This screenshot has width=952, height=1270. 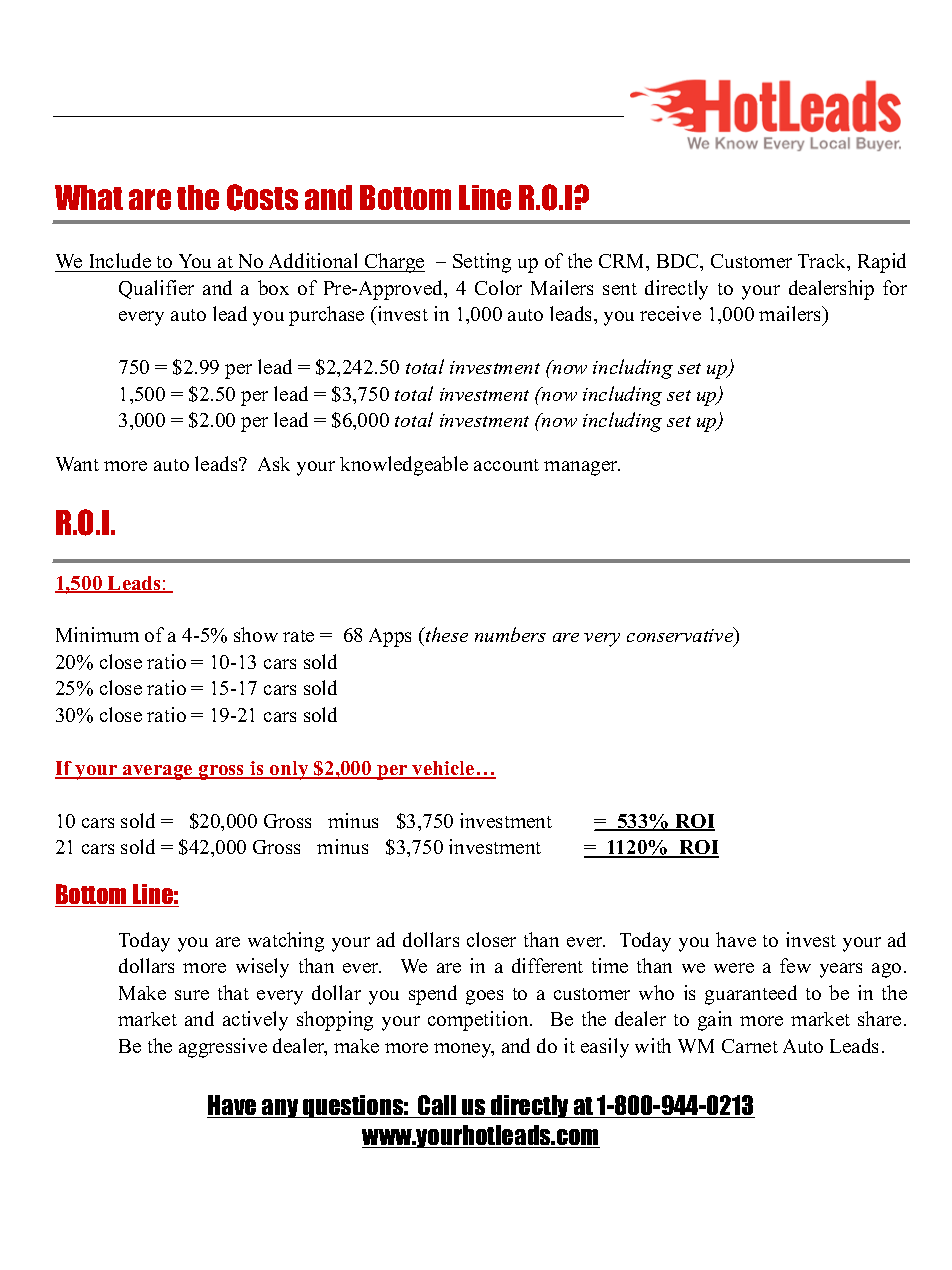 What do you see at coordinates (77, 464) in the screenshot?
I see `Want` at bounding box center [77, 464].
